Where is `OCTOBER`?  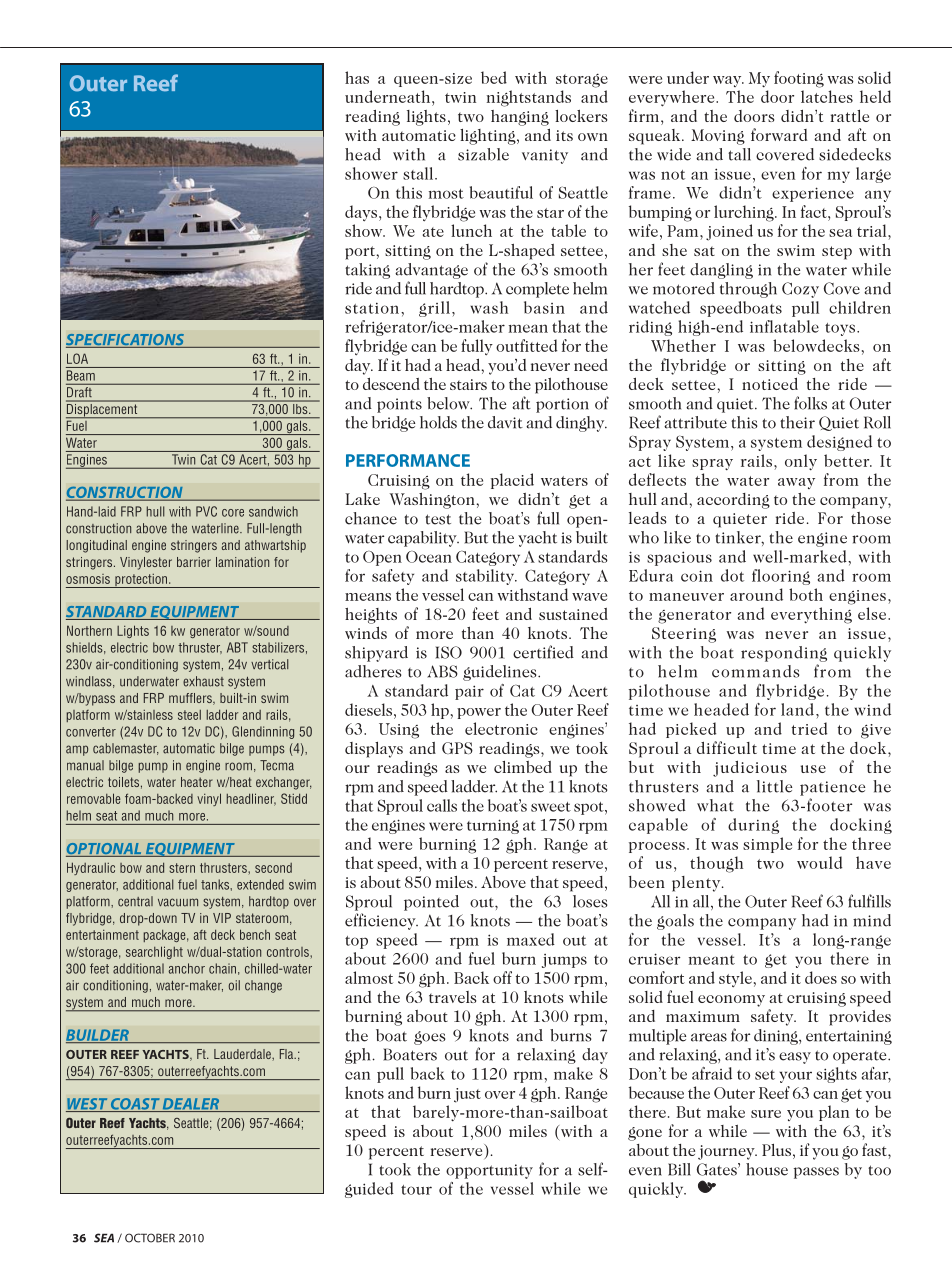
OCTOBER is located at coordinates (150, 1238).
